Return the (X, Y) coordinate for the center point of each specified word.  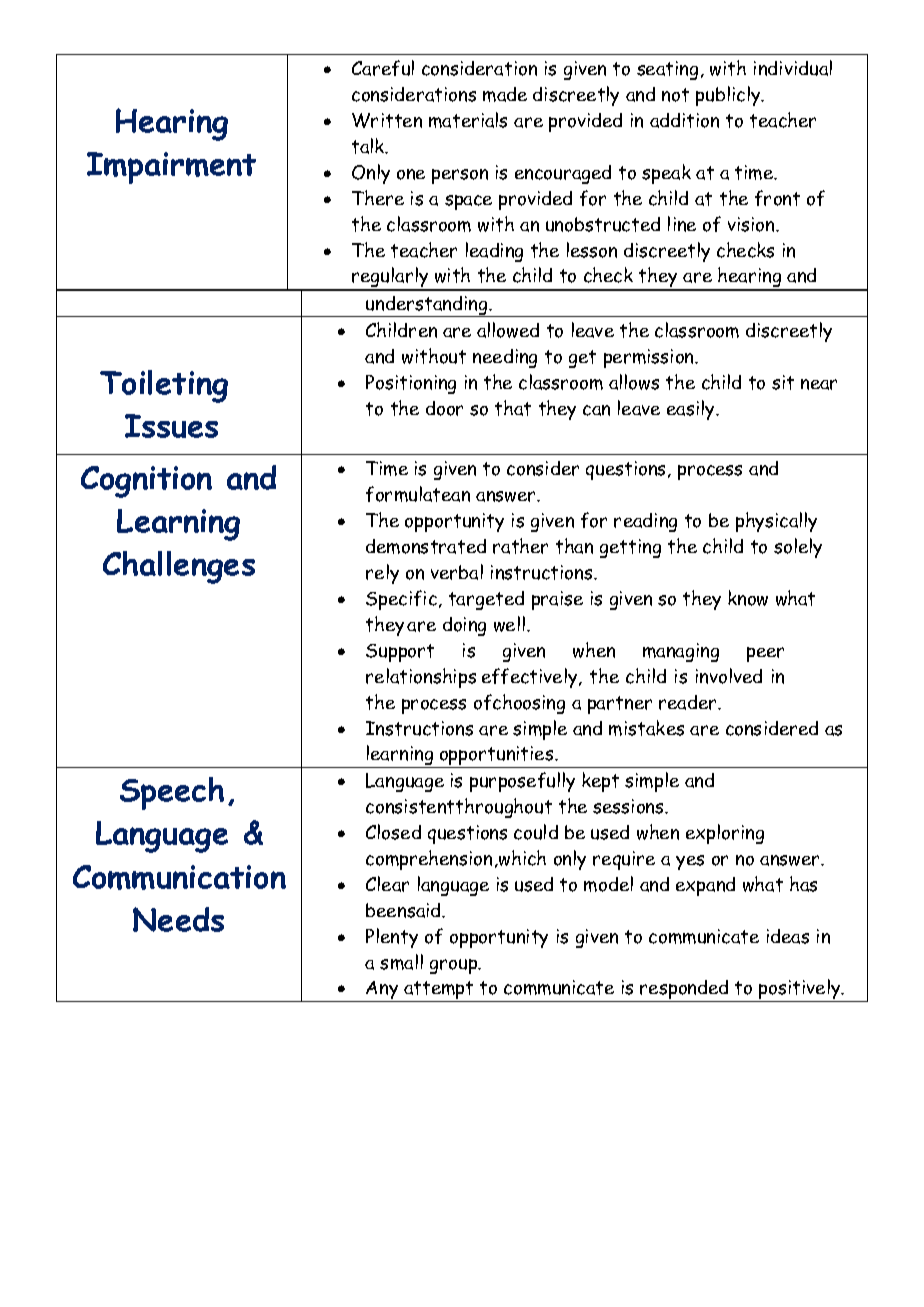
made (505, 94)
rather (520, 546)
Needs (178, 919)
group (455, 966)
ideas (788, 936)
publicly (729, 96)
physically (776, 522)
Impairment (171, 168)
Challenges (179, 567)
